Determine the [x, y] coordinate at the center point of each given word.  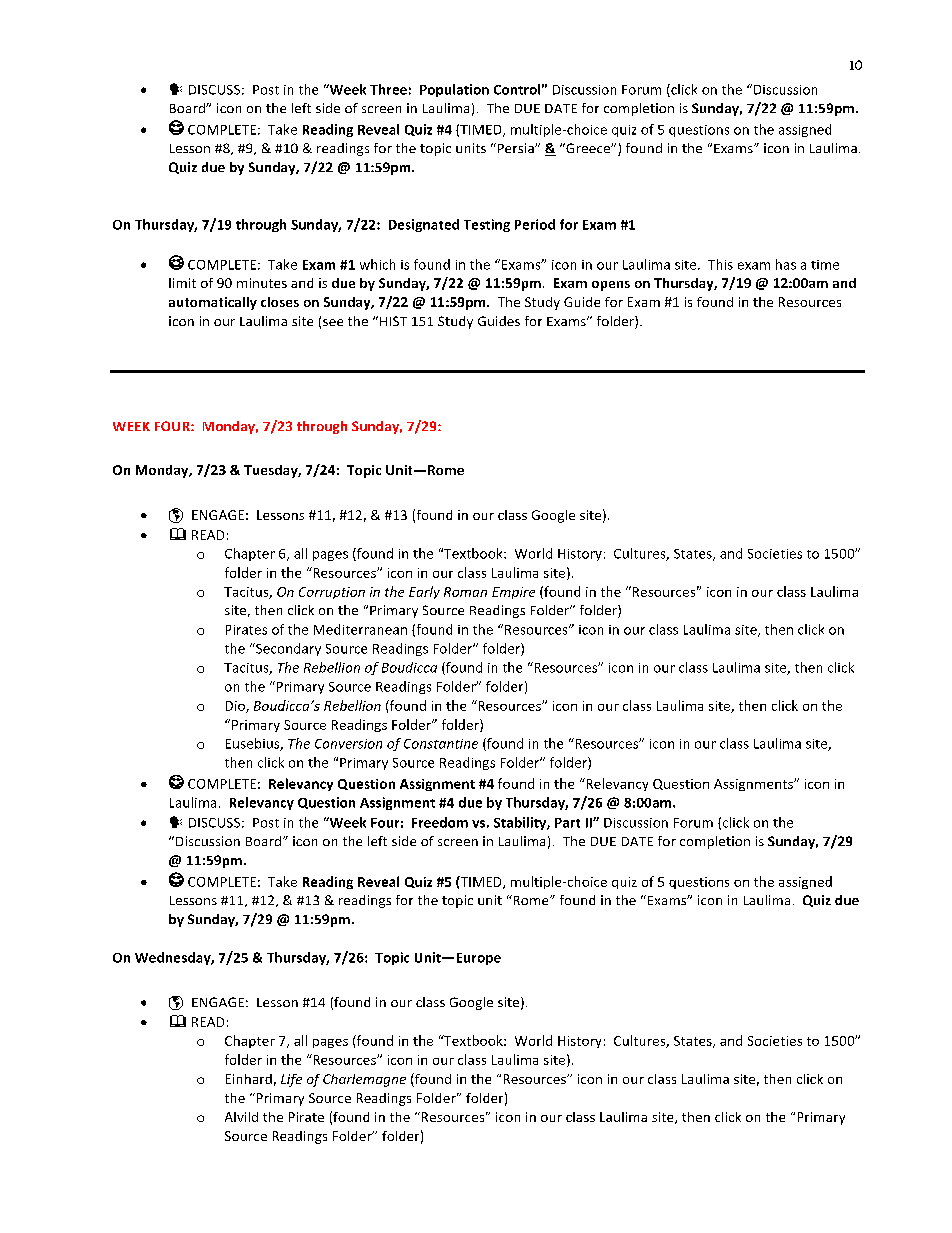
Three [388, 89]
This [720, 264]
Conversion [348, 744]
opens [611, 286]
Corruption [332, 593]
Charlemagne [364, 1080]
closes [280, 302]
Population [454, 90]
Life [291, 1080]
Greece [588, 148]
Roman [465, 592]
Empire [513, 593]
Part [567, 823]
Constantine [441, 744]
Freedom [440, 822]
